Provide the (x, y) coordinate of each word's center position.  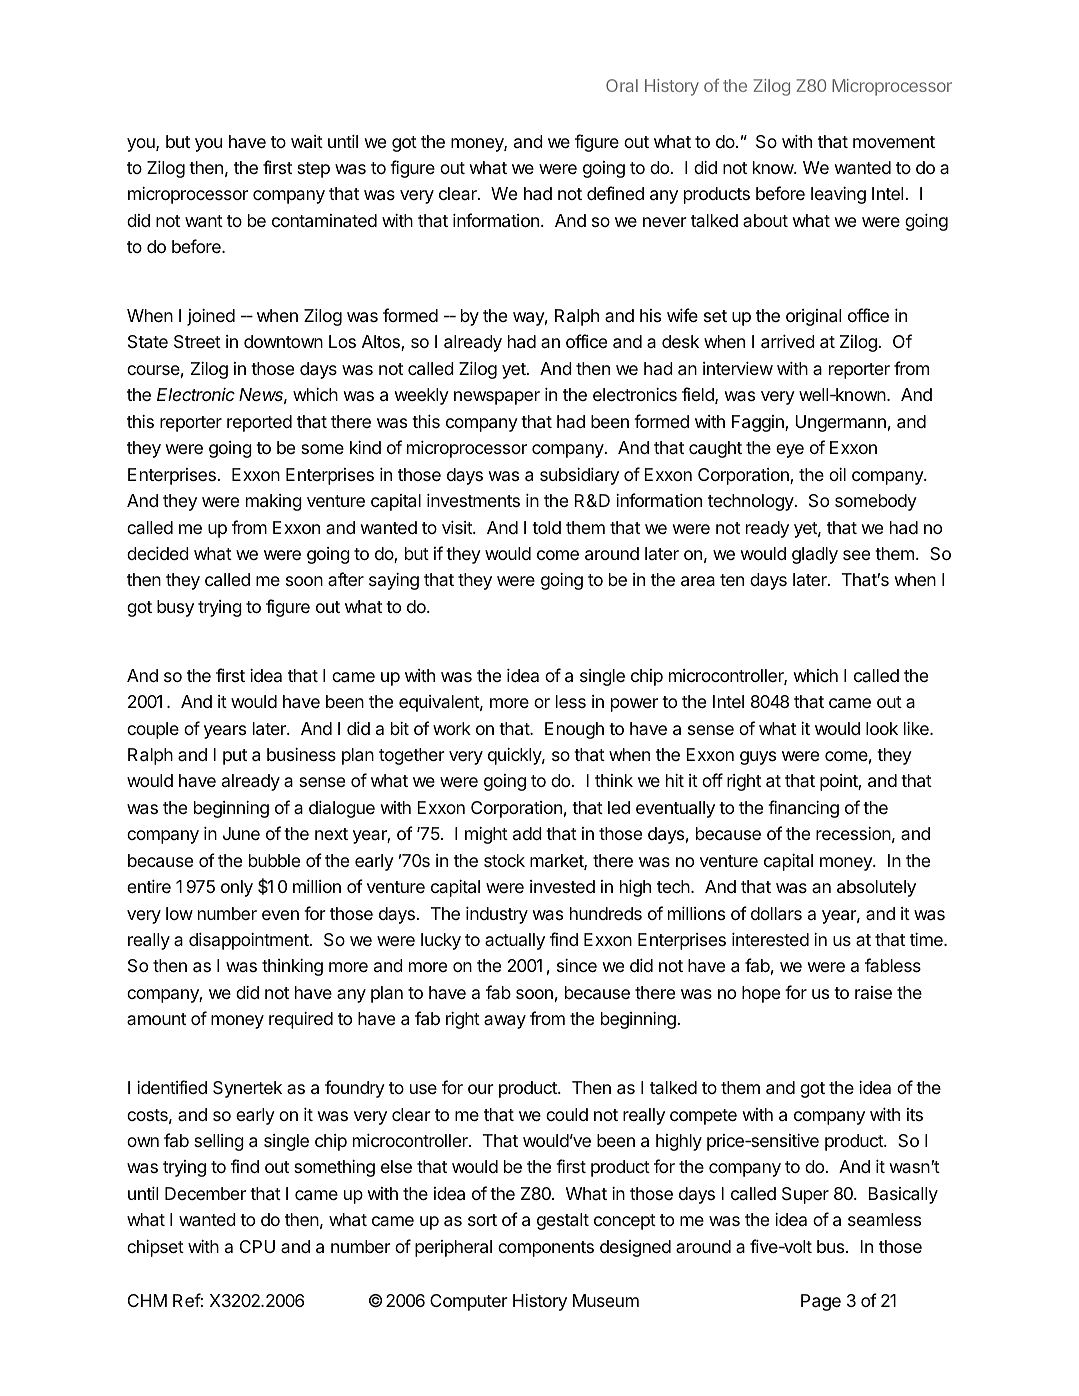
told (546, 527)
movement (894, 142)
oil (837, 474)
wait (307, 142)
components (546, 1249)
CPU (257, 1246)
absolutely (876, 888)
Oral (622, 85)
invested (562, 886)
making (274, 502)
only (237, 888)
